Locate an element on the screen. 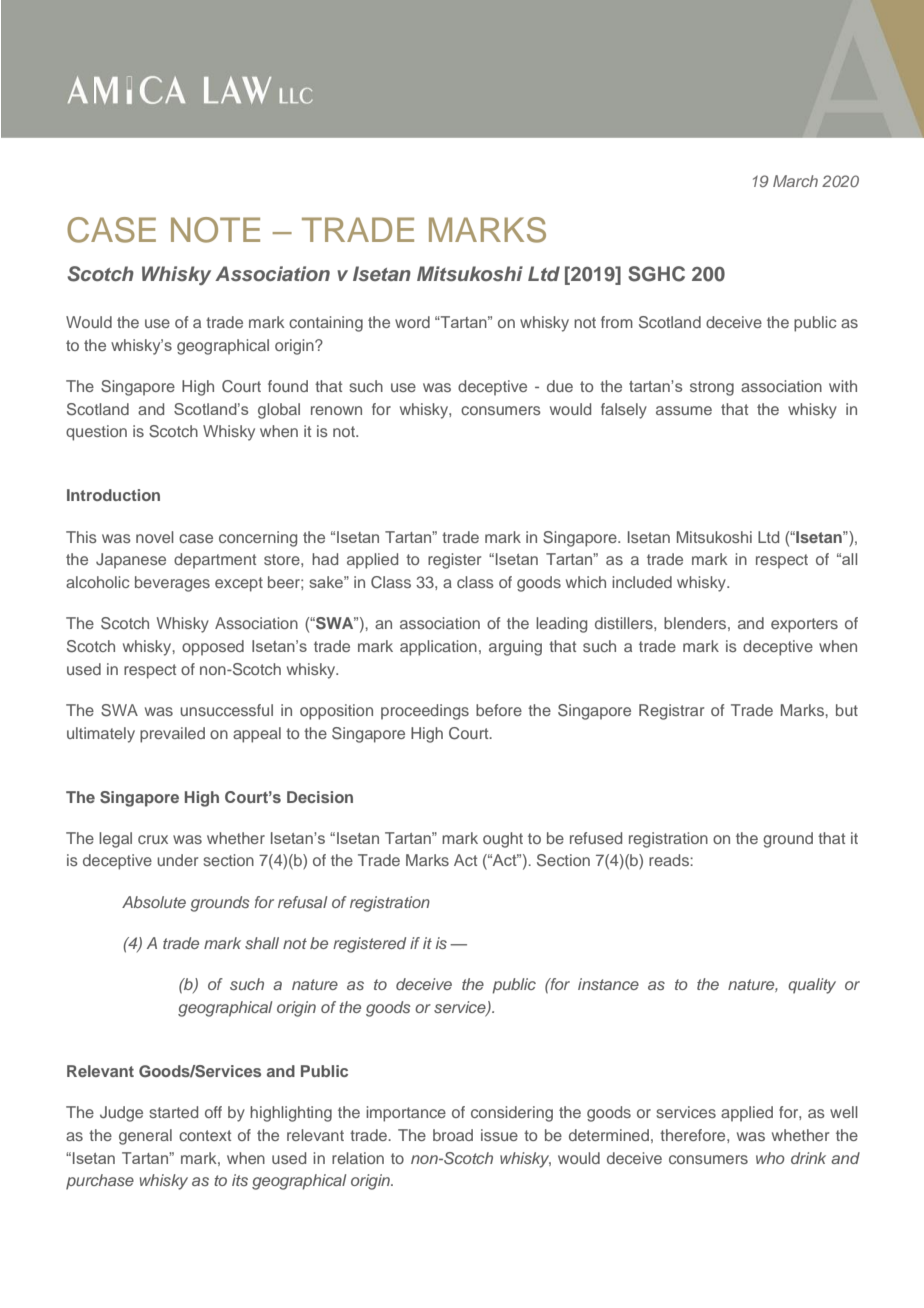 The image size is (924, 1308). who is located at coordinates (770, 1158).
